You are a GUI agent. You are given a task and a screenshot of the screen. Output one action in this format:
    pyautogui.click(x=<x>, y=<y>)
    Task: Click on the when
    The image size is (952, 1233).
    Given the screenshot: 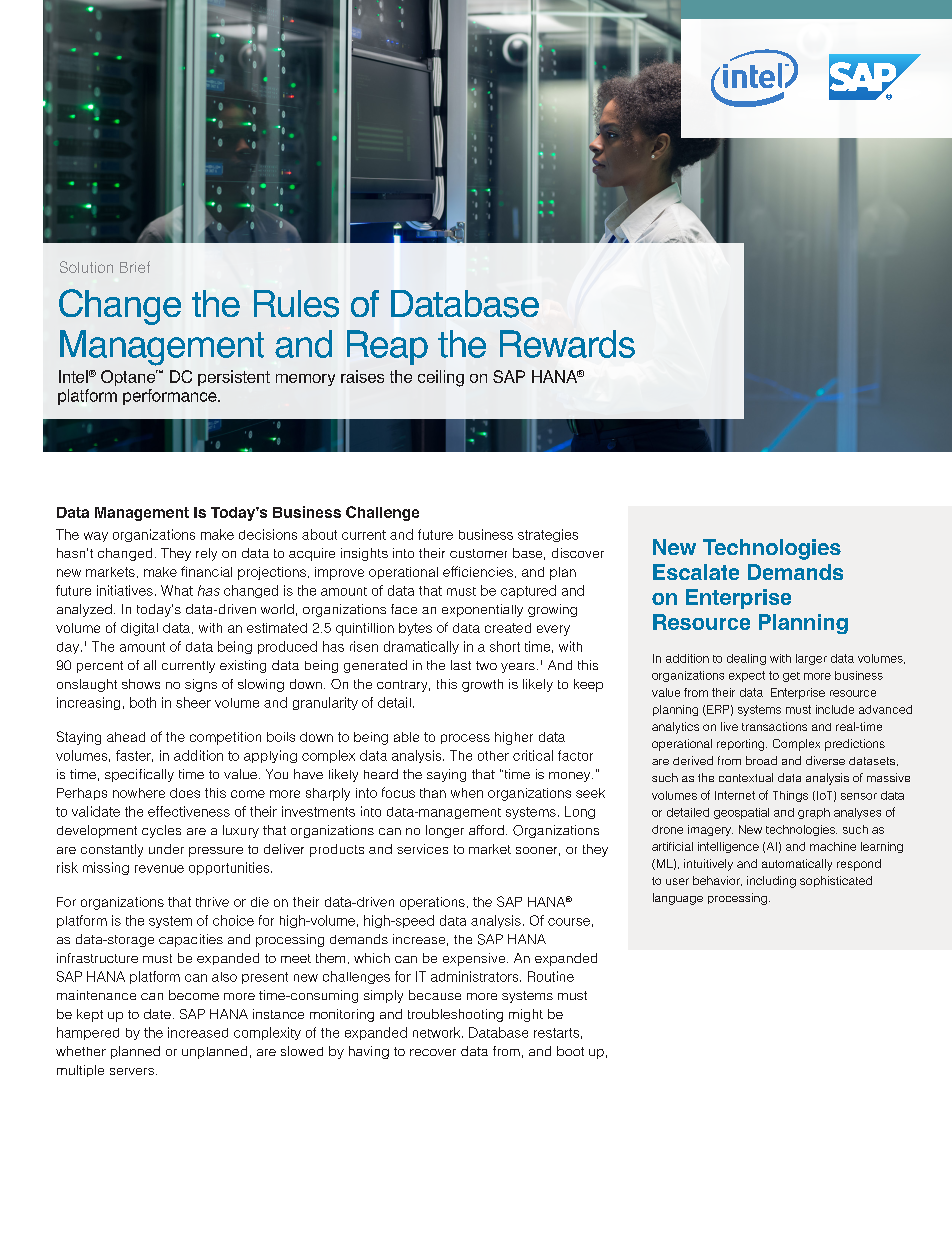 What is the action you would take?
    pyautogui.click(x=467, y=793)
